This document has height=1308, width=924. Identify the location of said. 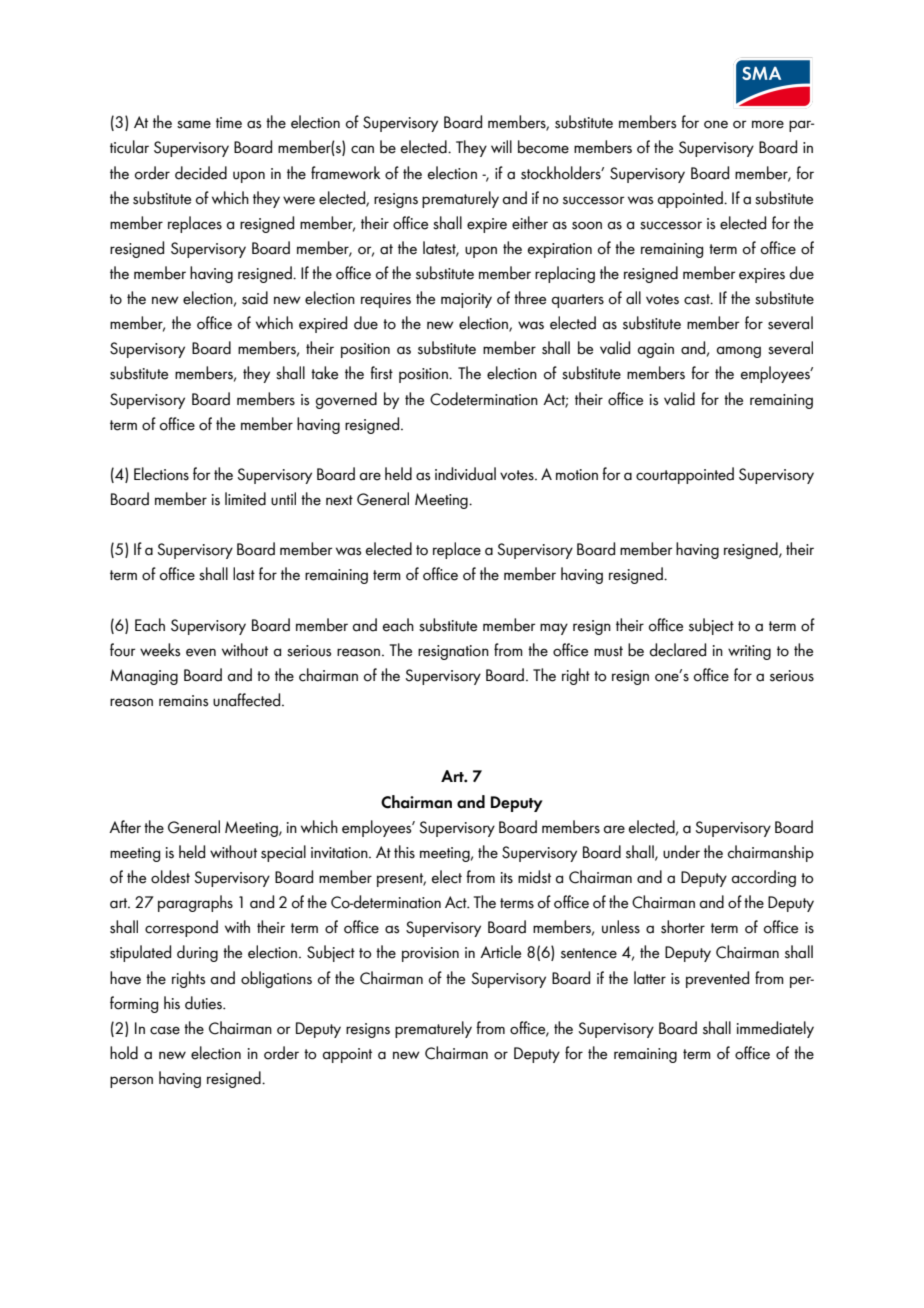
(255, 298).
